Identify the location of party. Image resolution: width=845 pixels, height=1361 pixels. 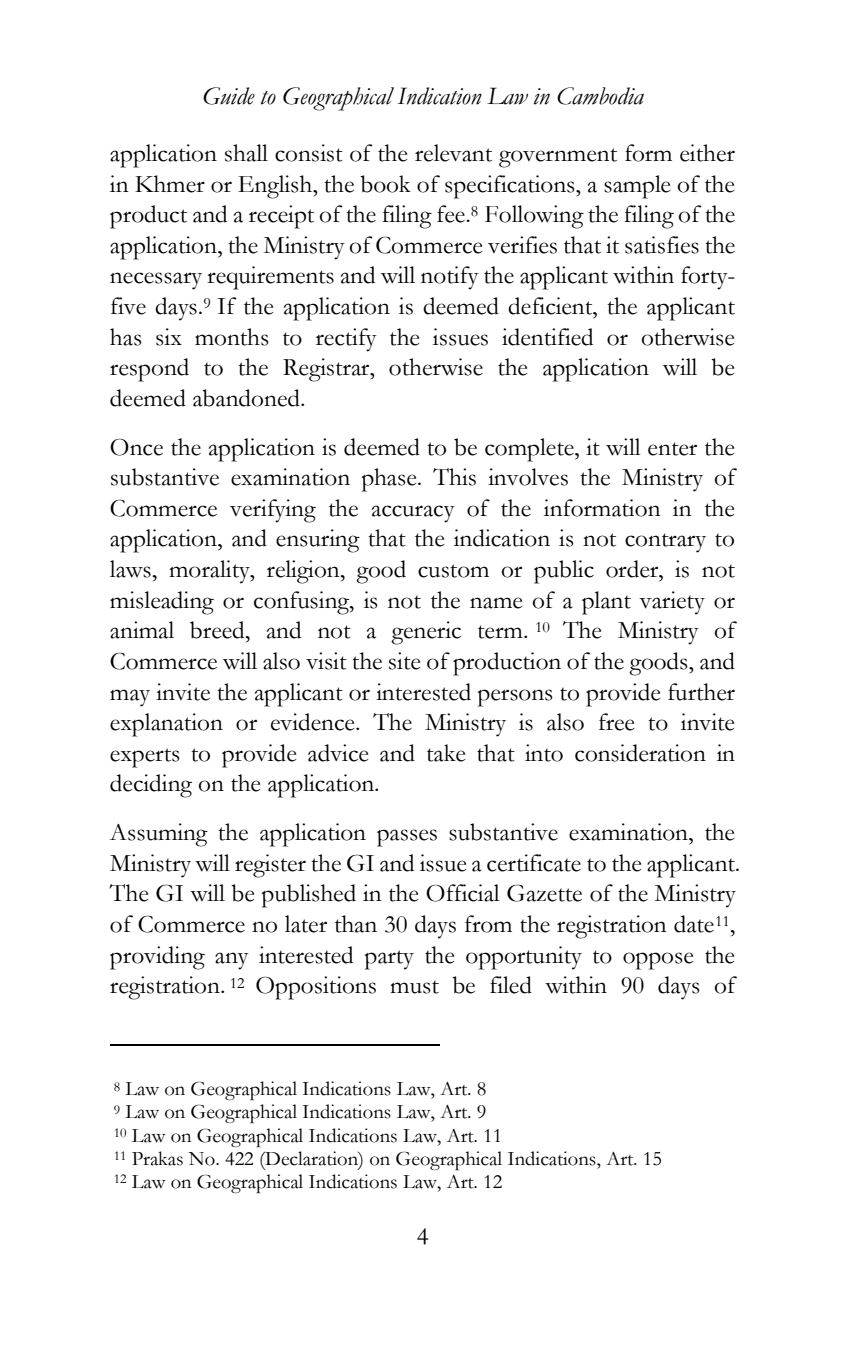
(389, 960).
